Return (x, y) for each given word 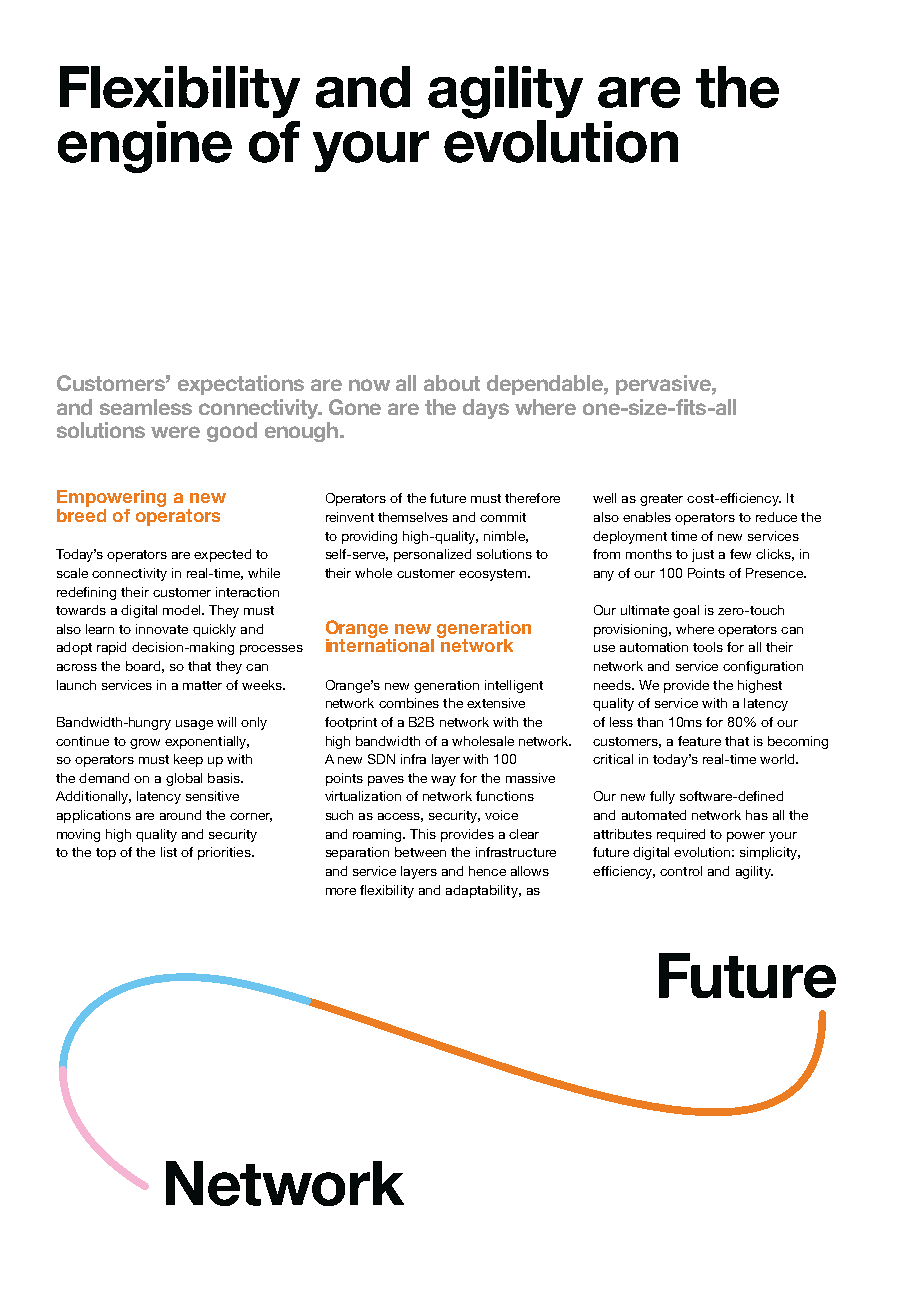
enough (303, 432)
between (420, 852)
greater (661, 500)
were (175, 432)
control (681, 871)
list (169, 852)
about (452, 383)
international (380, 644)
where (695, 629)
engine (145, 147)
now (369, 385)
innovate (162, 629)
